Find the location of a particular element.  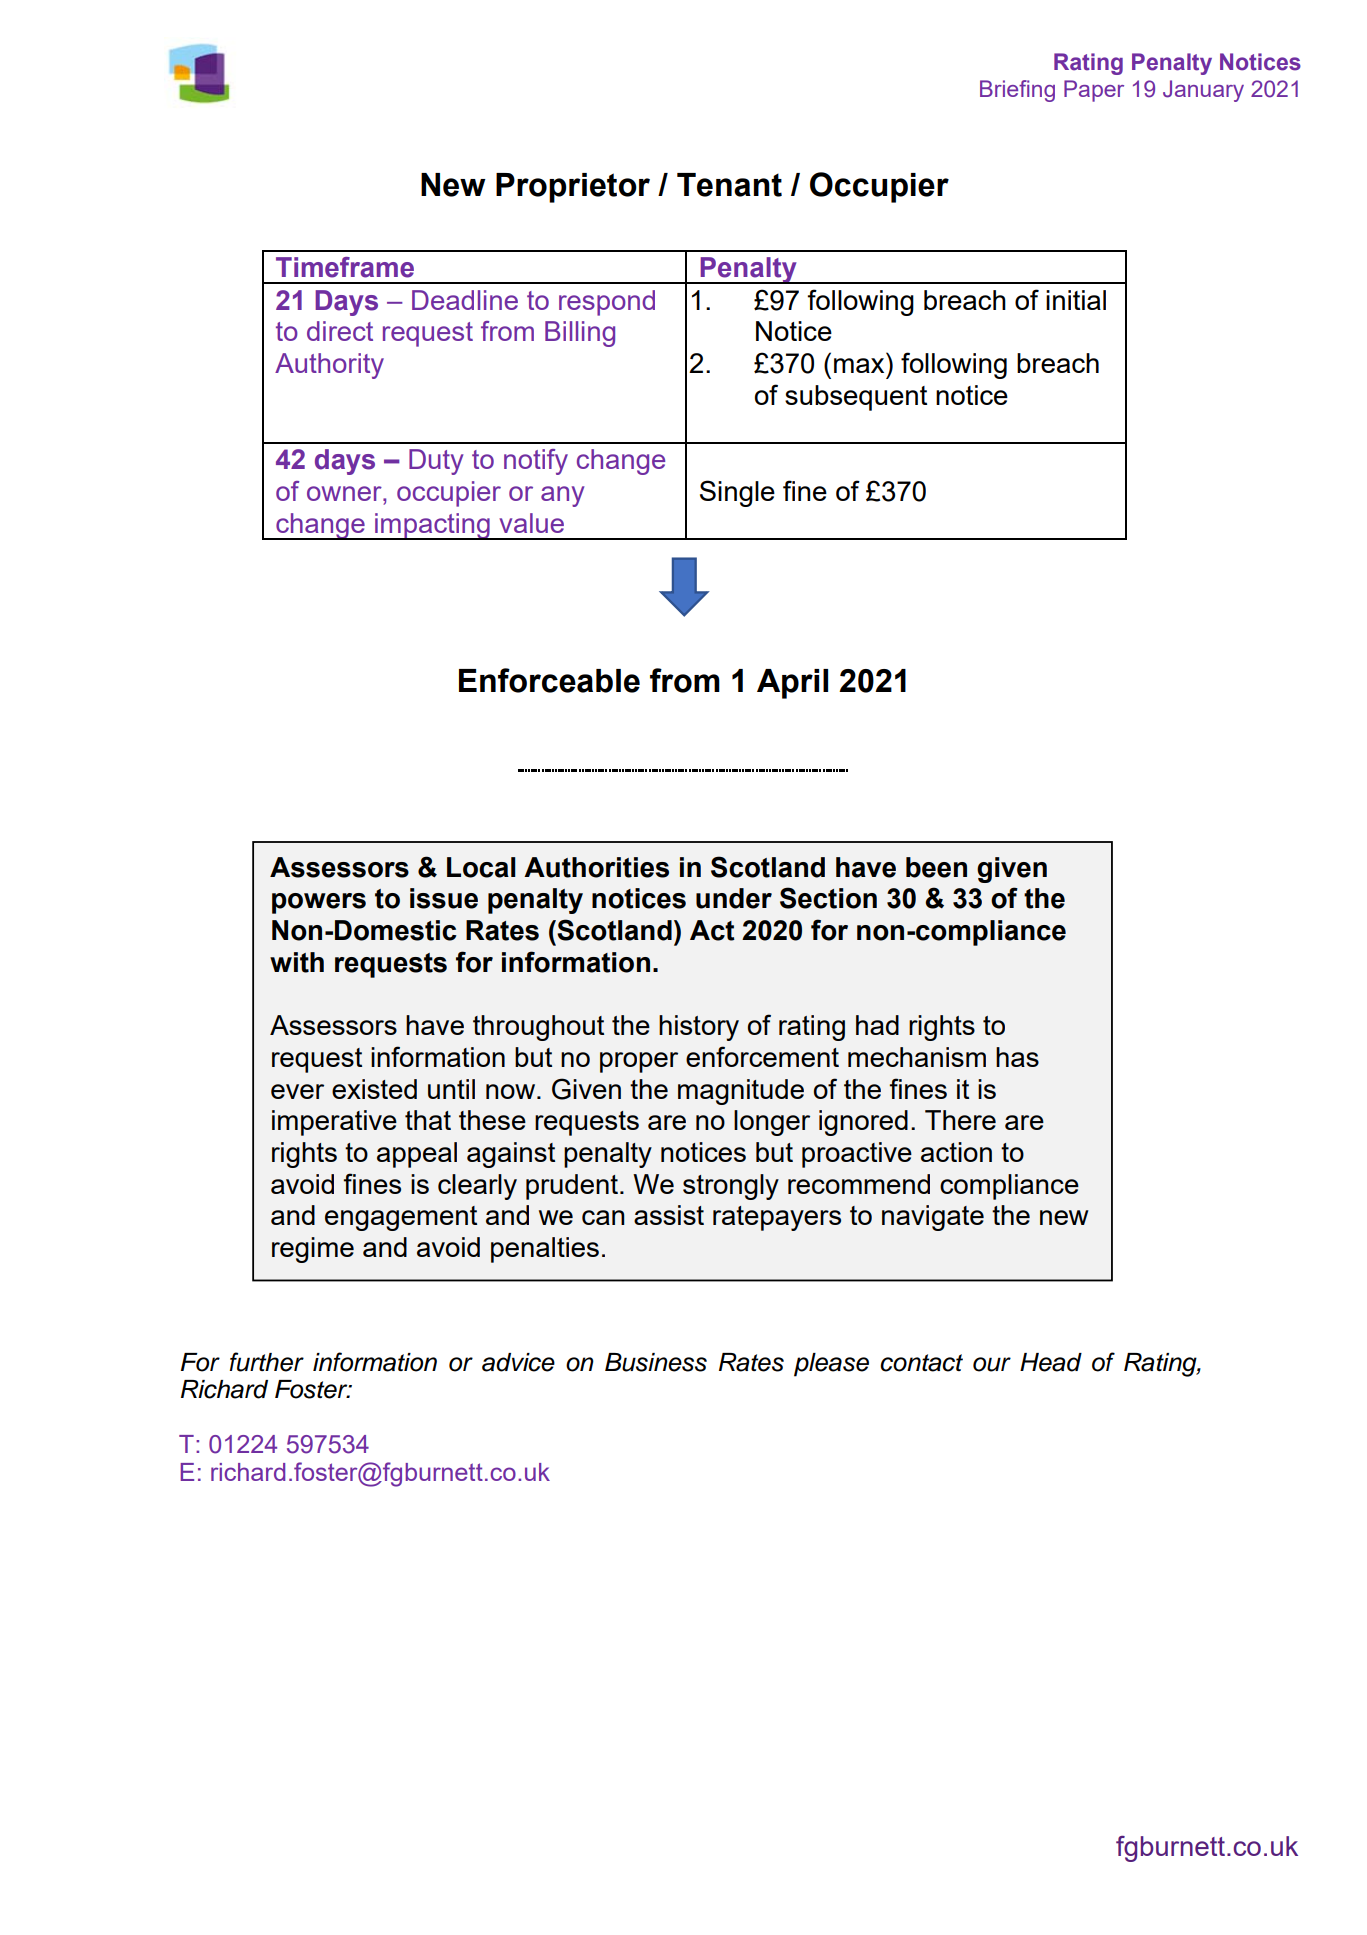

Enforceable is located at coordinates (549, 680).
